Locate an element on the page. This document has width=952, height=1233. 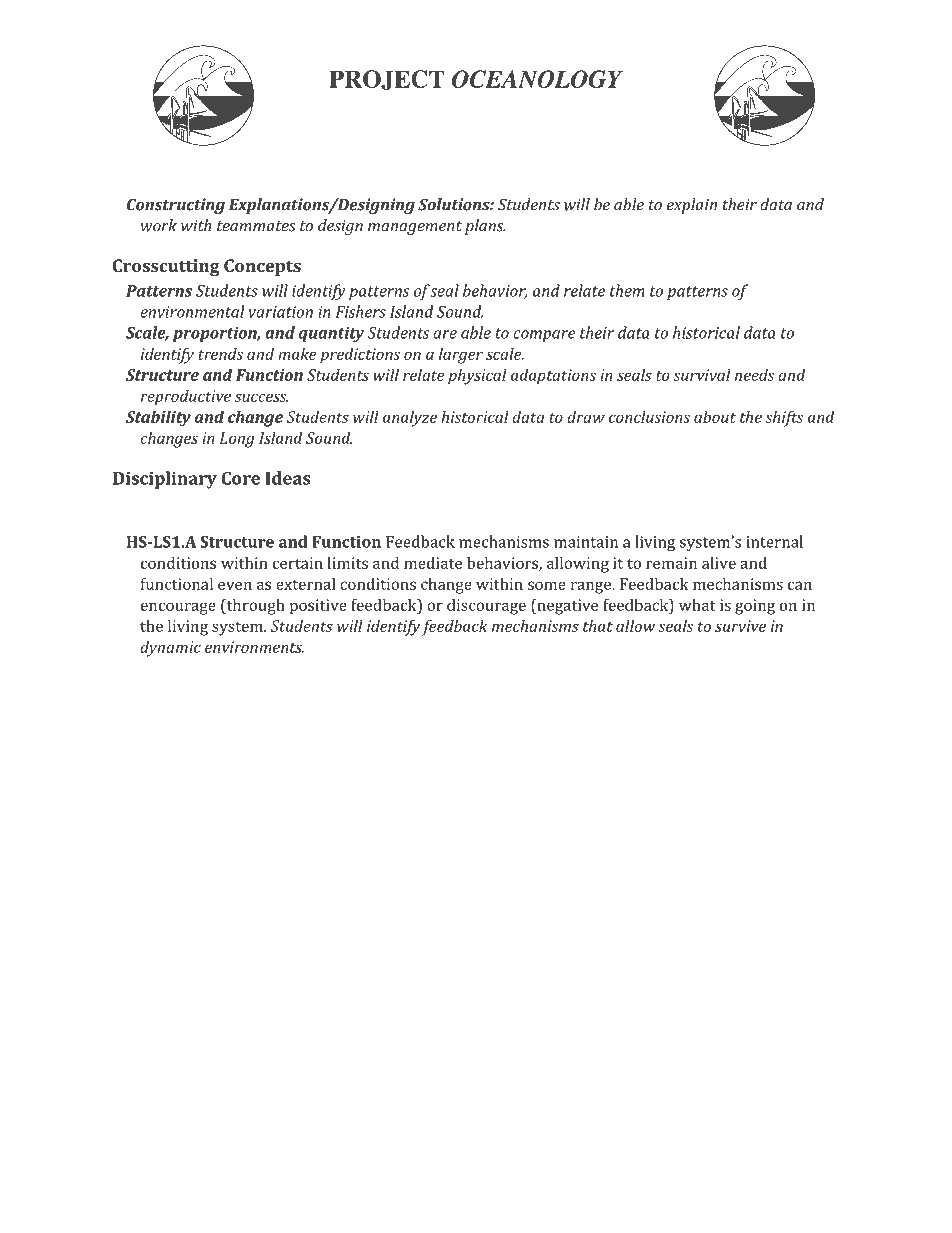
Long is located at coordinates (237, 440).
